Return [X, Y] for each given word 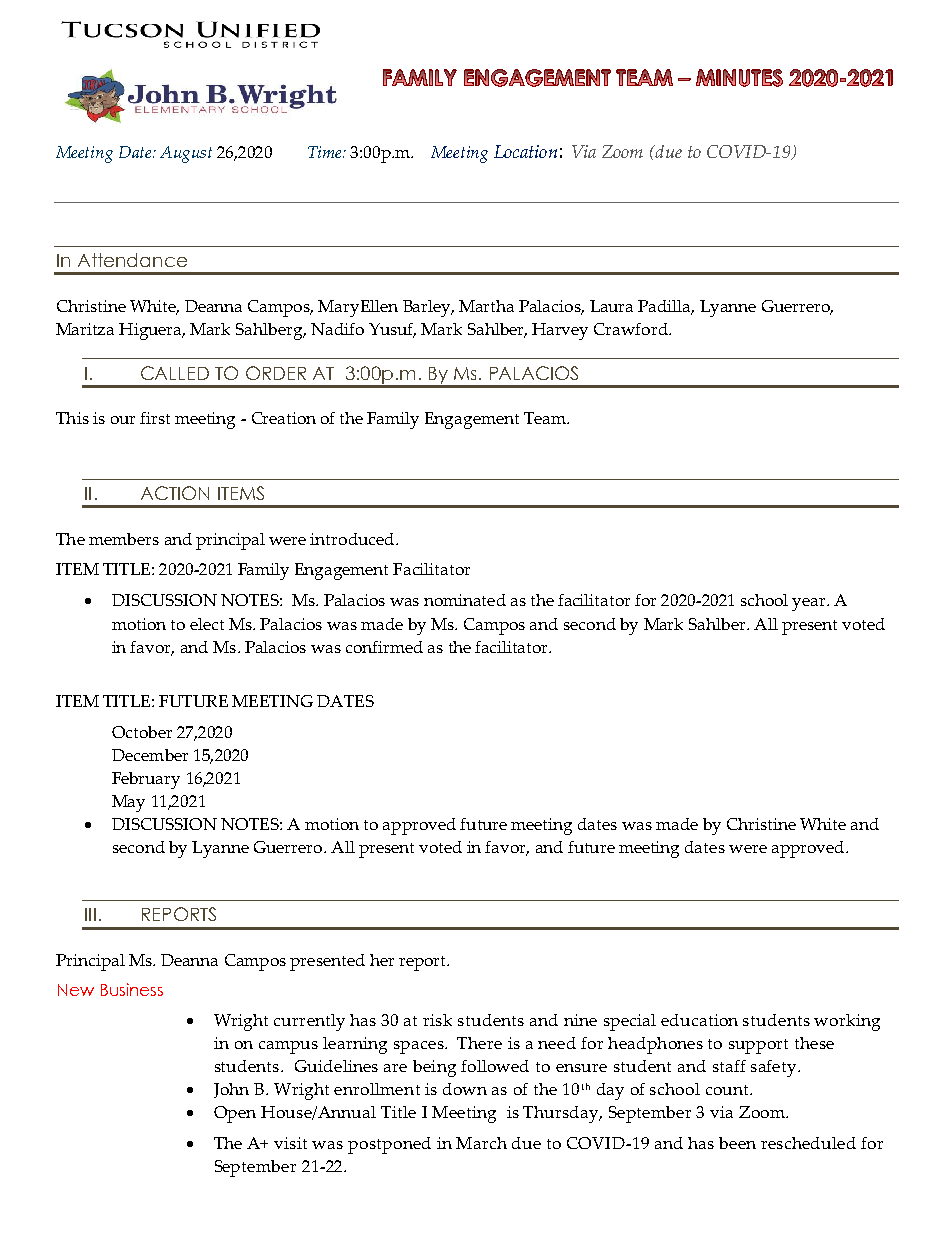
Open [235, 1114]
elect [207, 624]
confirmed [384, 647]
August [186, 154]
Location [525, 151]
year [810, 604]
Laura [611, 306]
